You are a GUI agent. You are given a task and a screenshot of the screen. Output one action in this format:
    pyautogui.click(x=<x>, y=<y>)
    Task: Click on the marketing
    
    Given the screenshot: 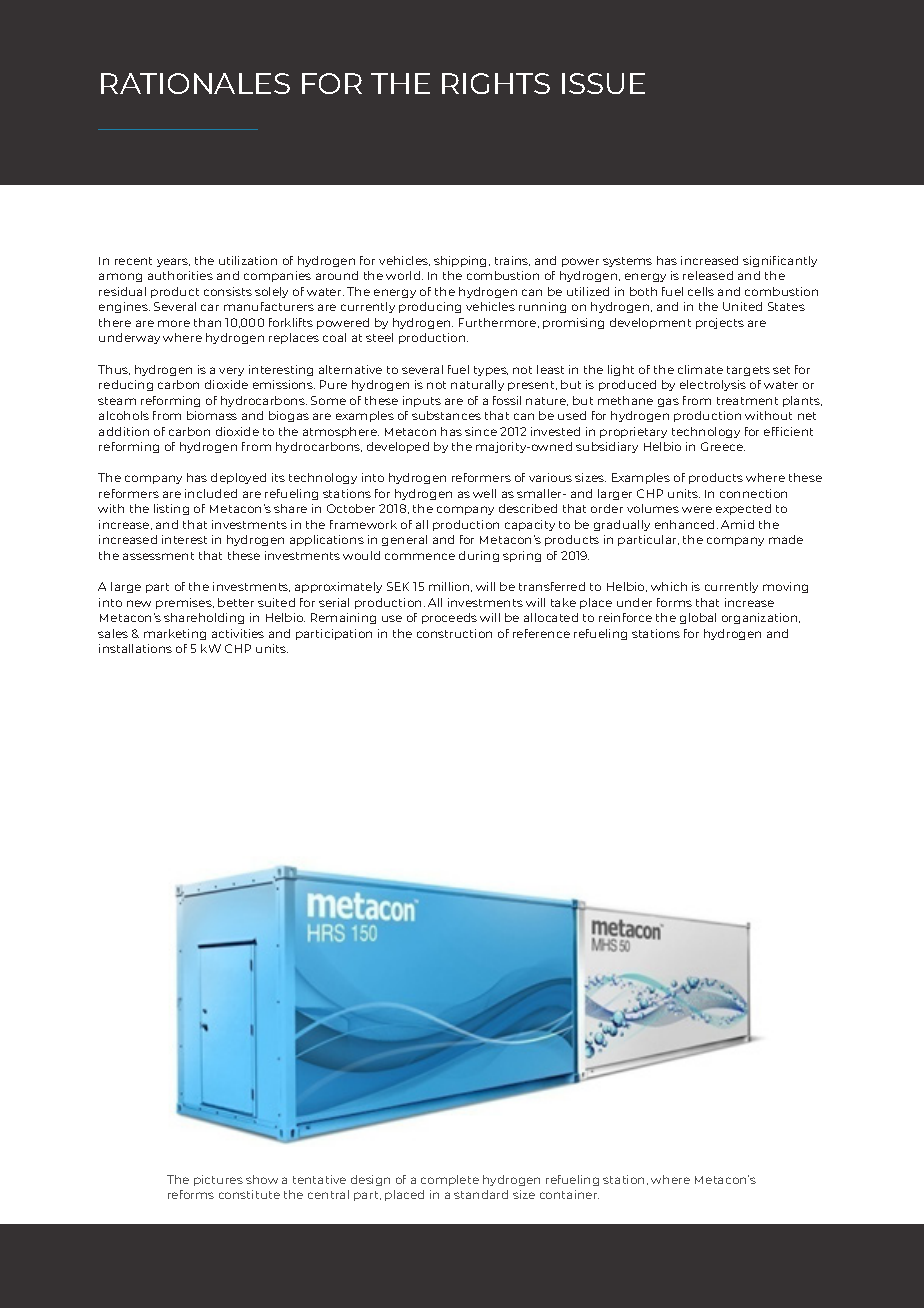 What is the action you would take?
    pyautogui.click(x=175, y=634)
